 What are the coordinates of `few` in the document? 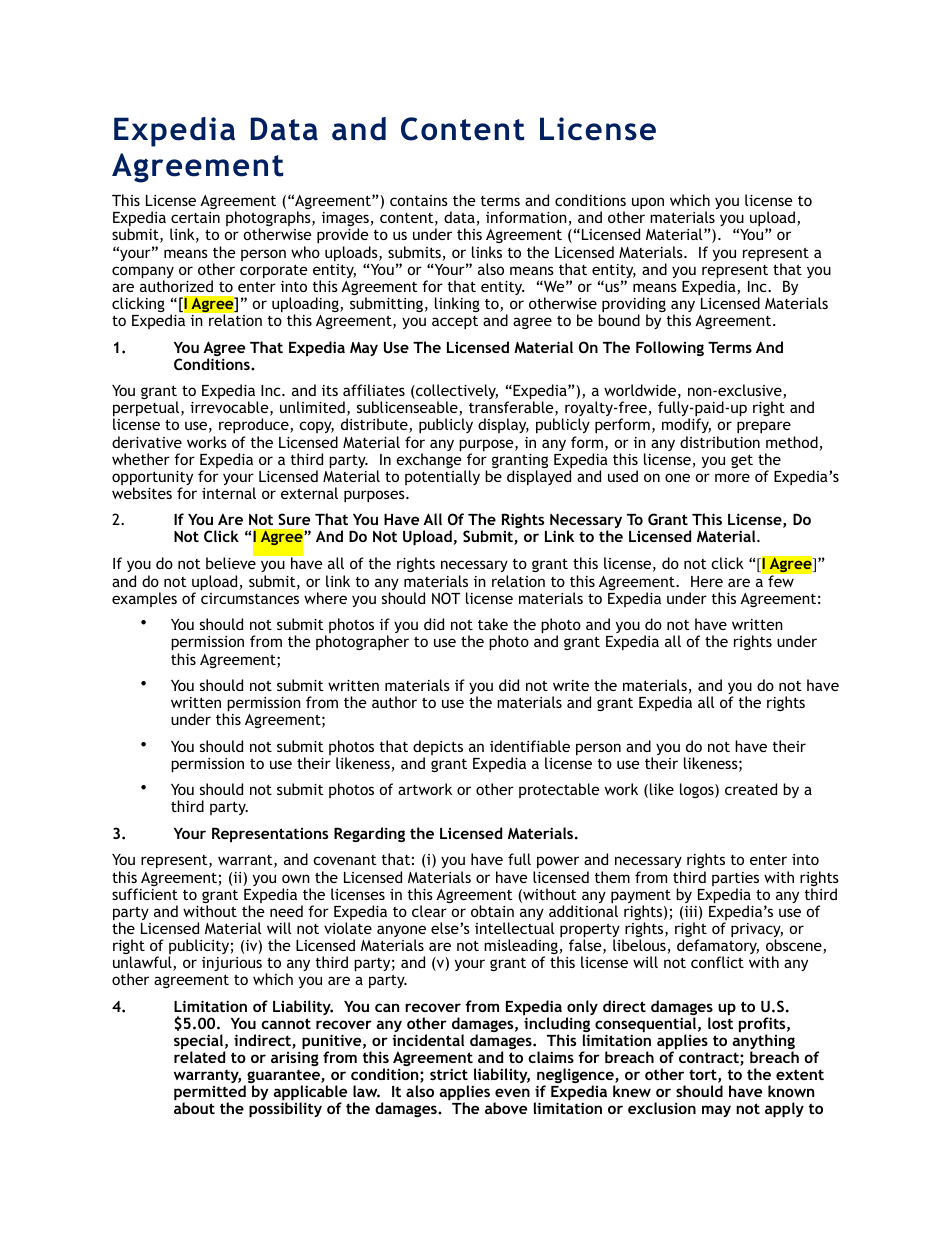 It's located at (781, 581).
